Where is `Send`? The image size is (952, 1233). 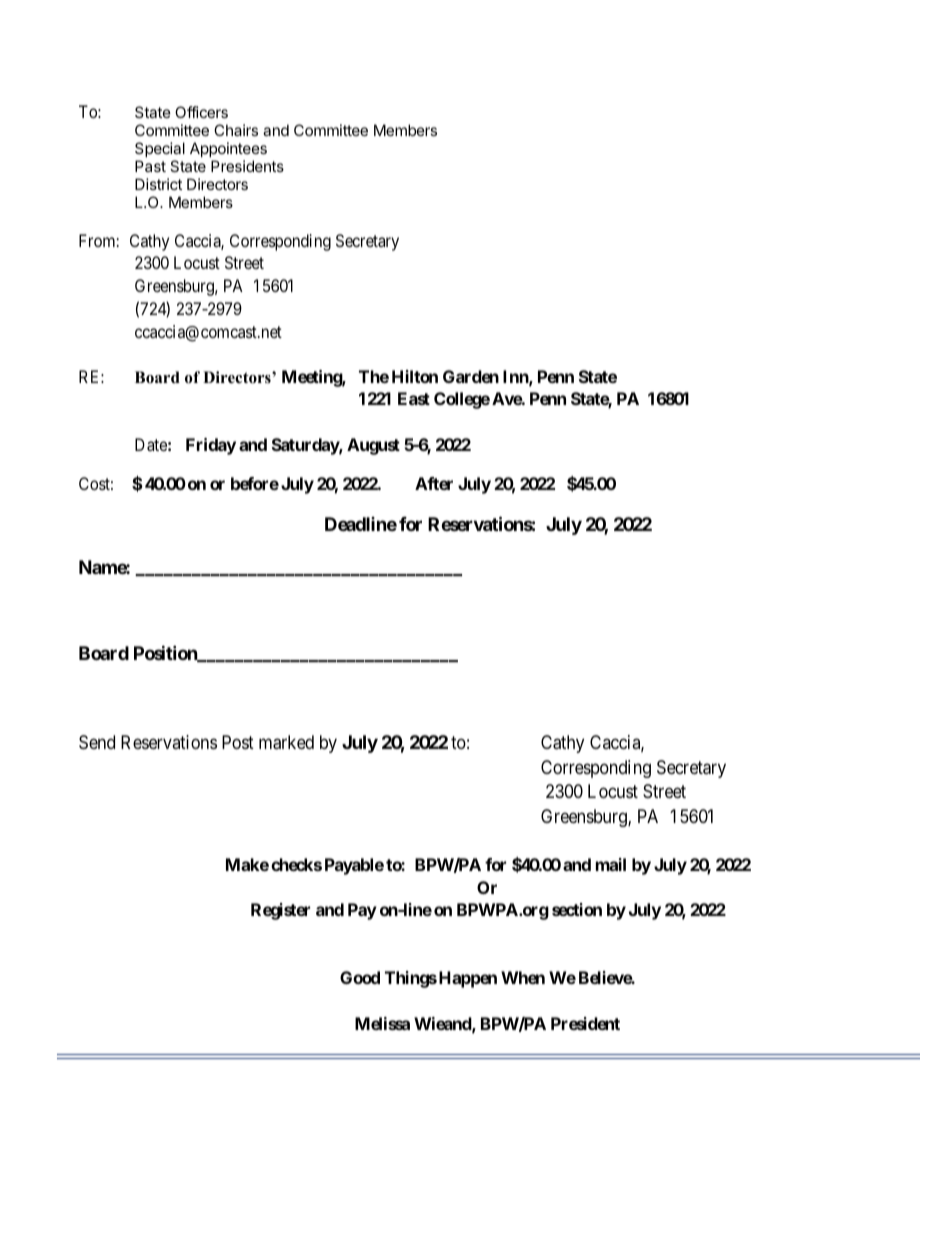
Send is located at coordinates (97, 742).
